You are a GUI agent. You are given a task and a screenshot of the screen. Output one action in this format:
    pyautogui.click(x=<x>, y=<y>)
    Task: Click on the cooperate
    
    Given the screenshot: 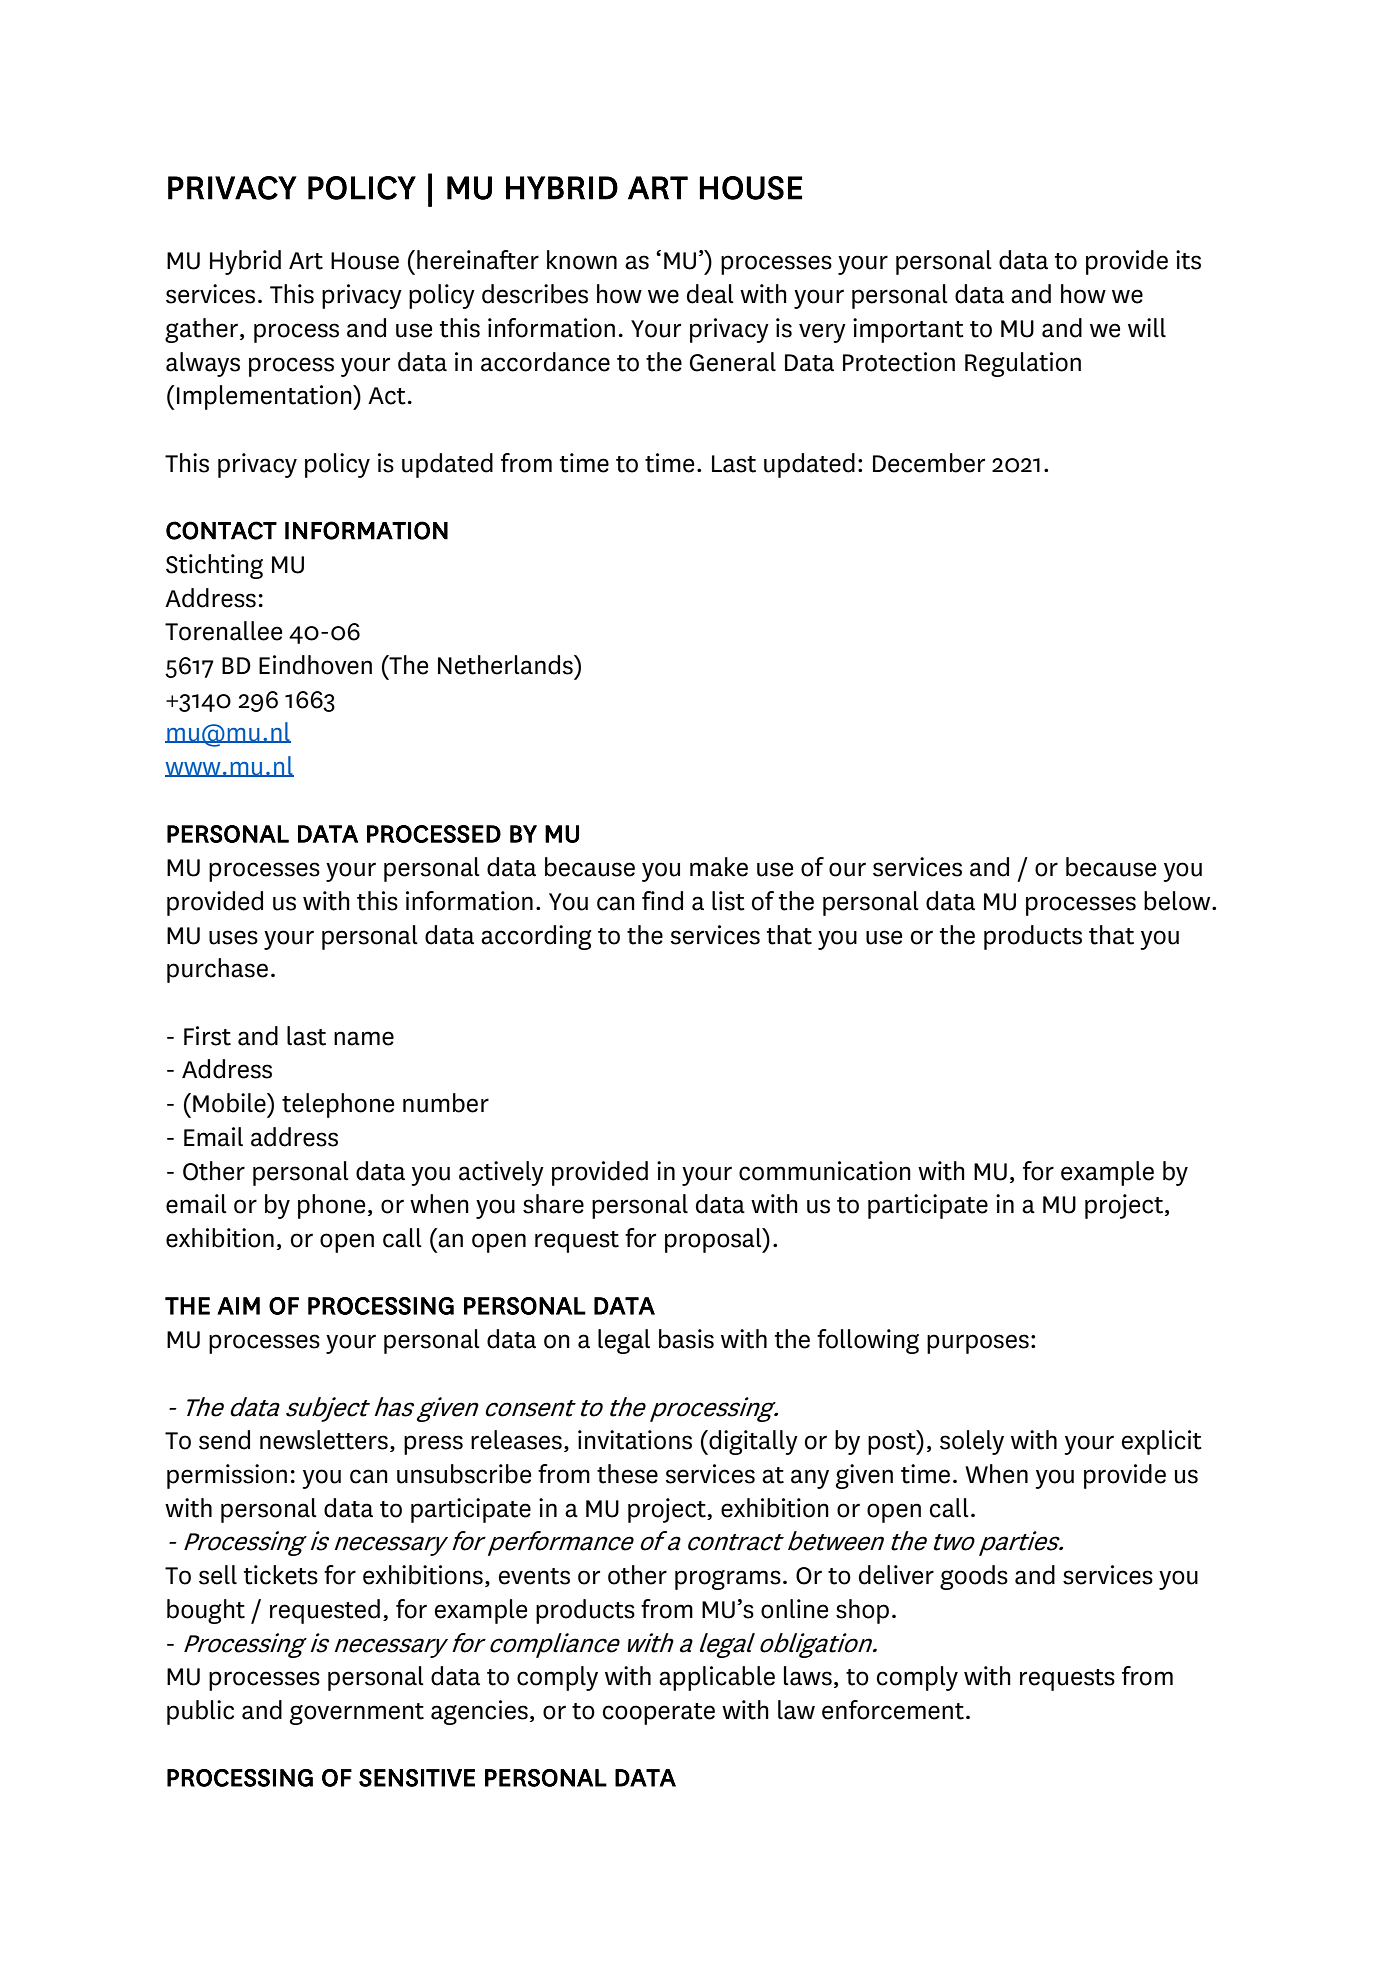 What is the action you would take?
    pyautogui.click(x=659, y=1714)
